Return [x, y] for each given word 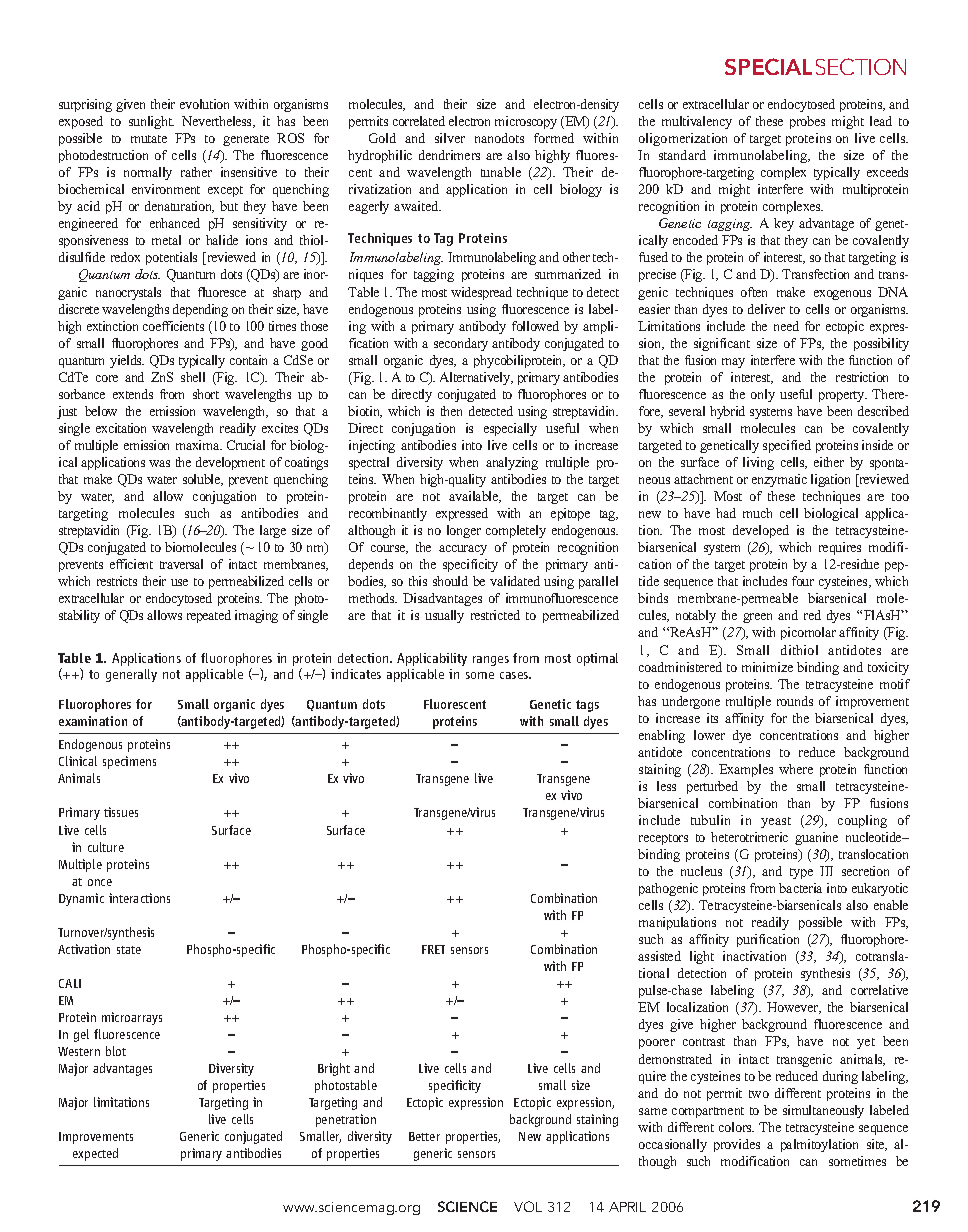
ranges [491, 661]
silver [450, 138]
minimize [767, 667]
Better [424, 1136]
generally [131, 675]
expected [95, 1154]
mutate [149, 139]
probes [807, 122]
